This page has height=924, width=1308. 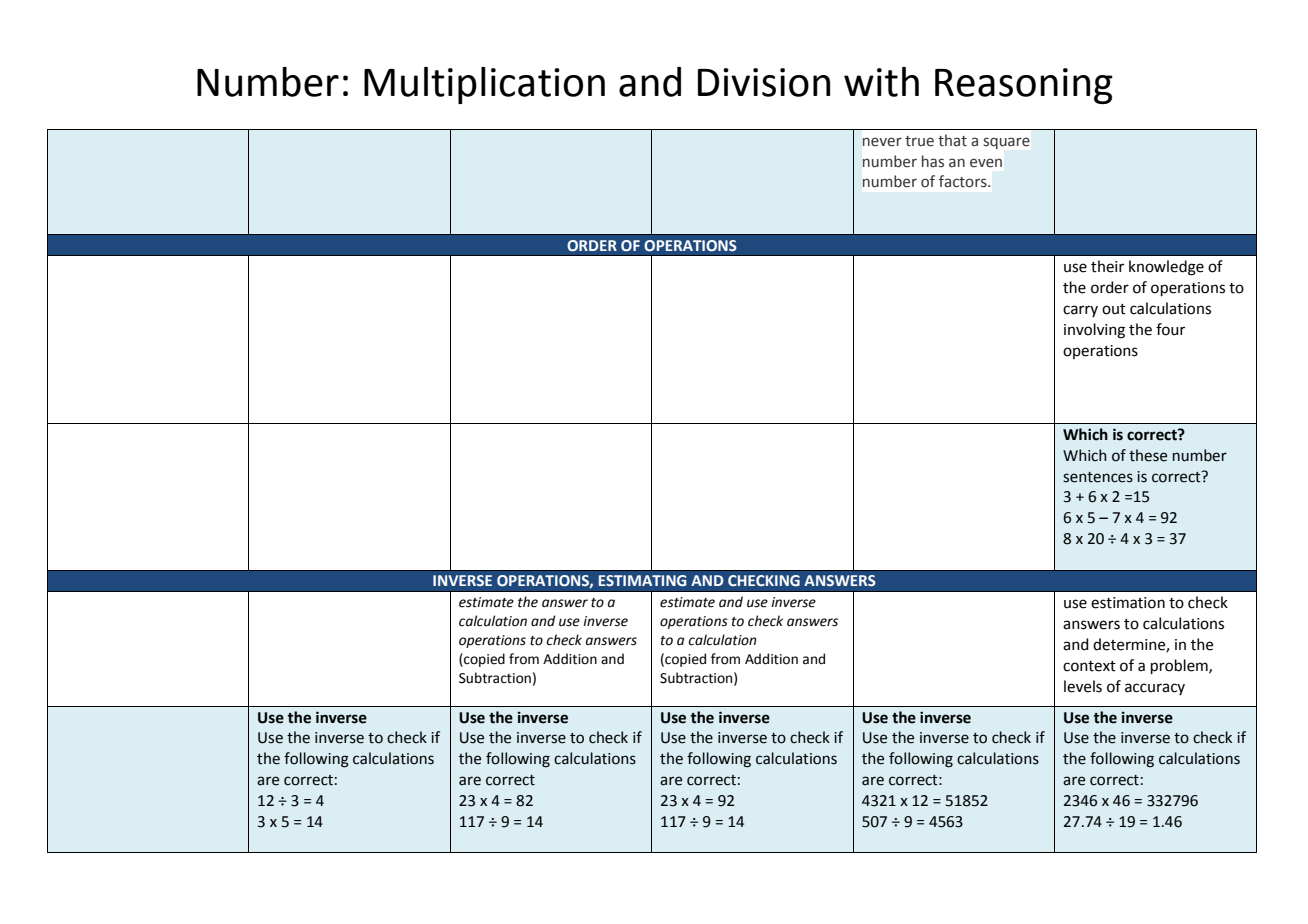 I want to click on with, so click(x=881, y=82).
